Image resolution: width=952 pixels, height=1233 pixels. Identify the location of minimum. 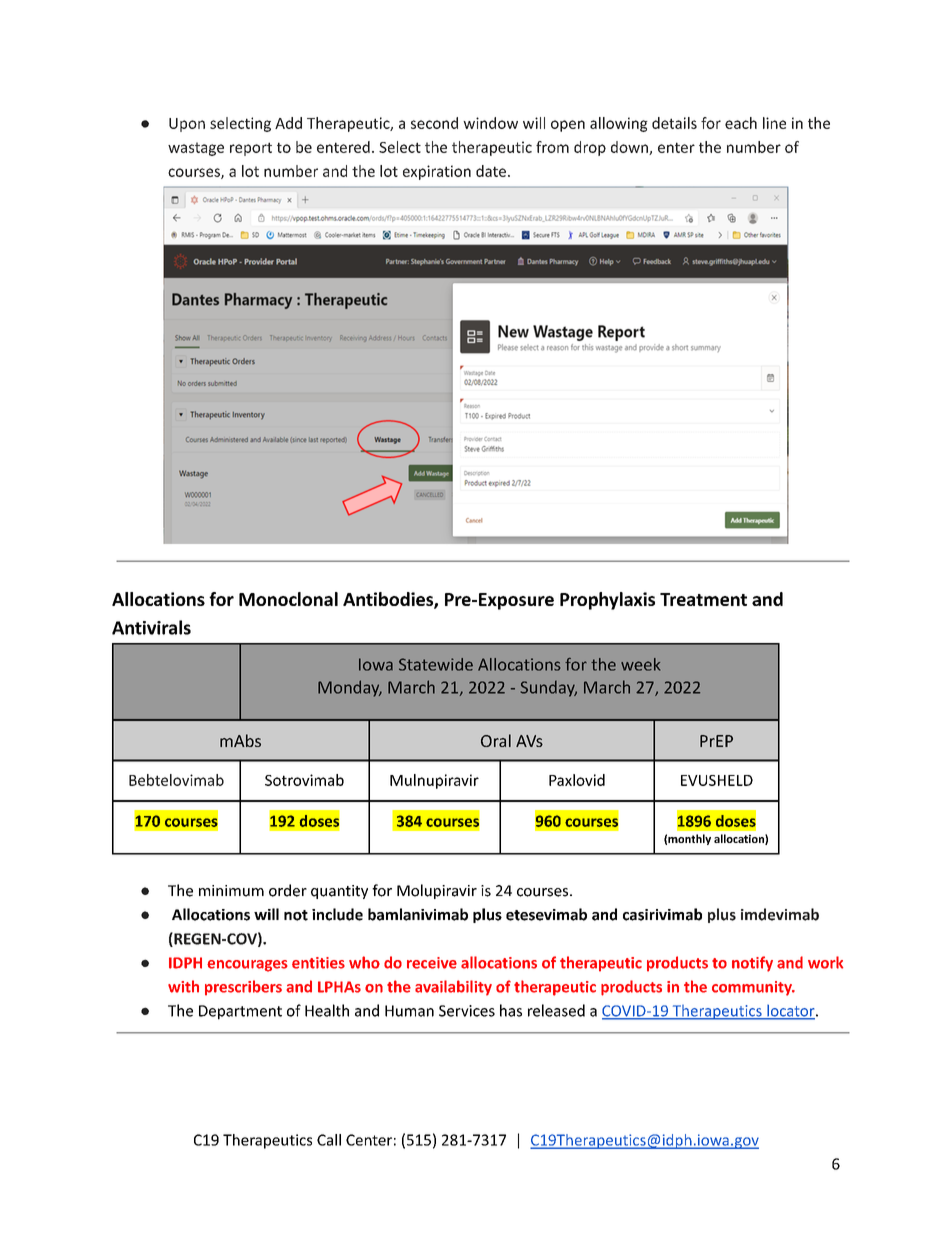
(231, 891).
